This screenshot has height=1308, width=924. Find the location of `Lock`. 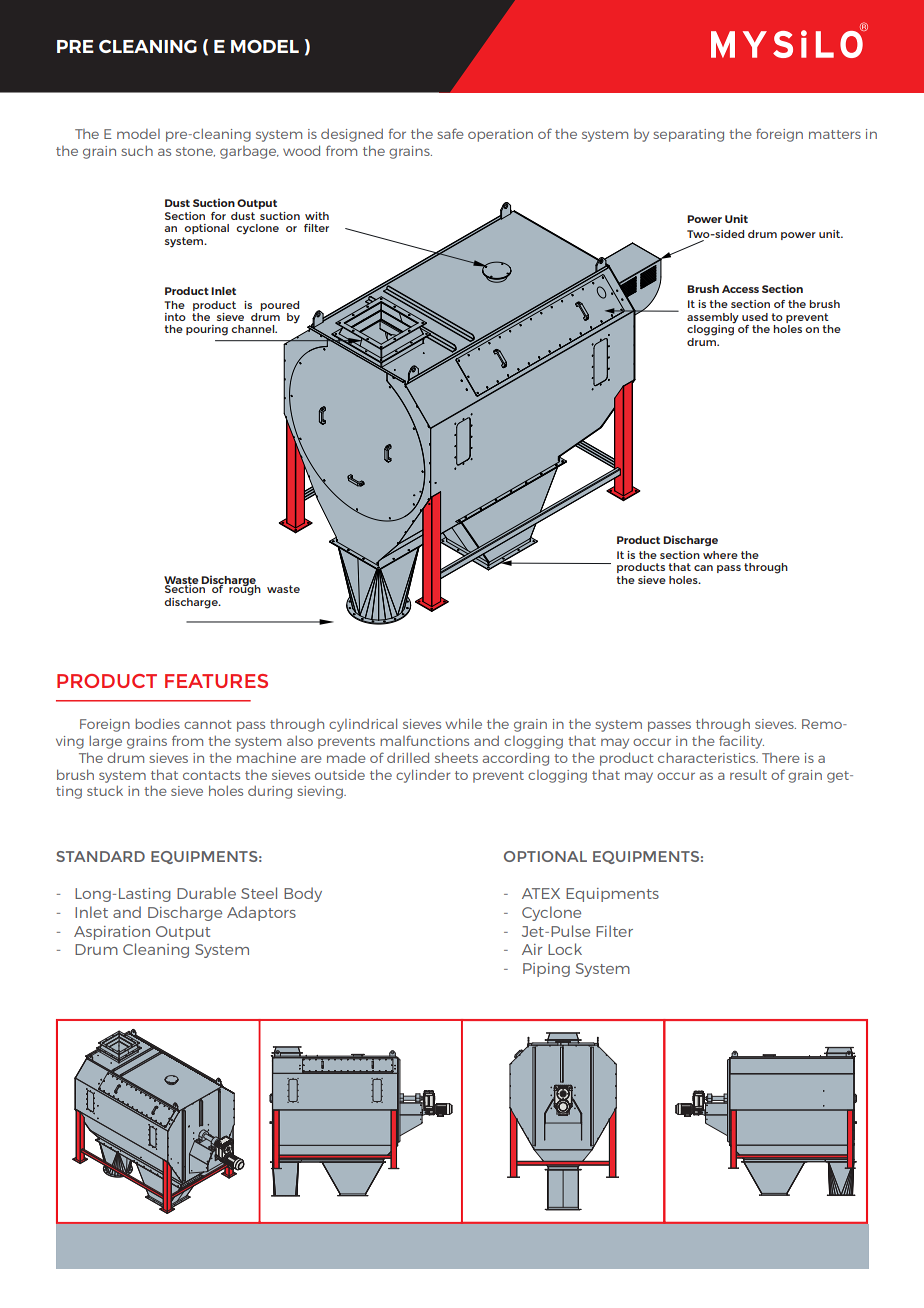

Lock is located at coordinates (565, 949).
